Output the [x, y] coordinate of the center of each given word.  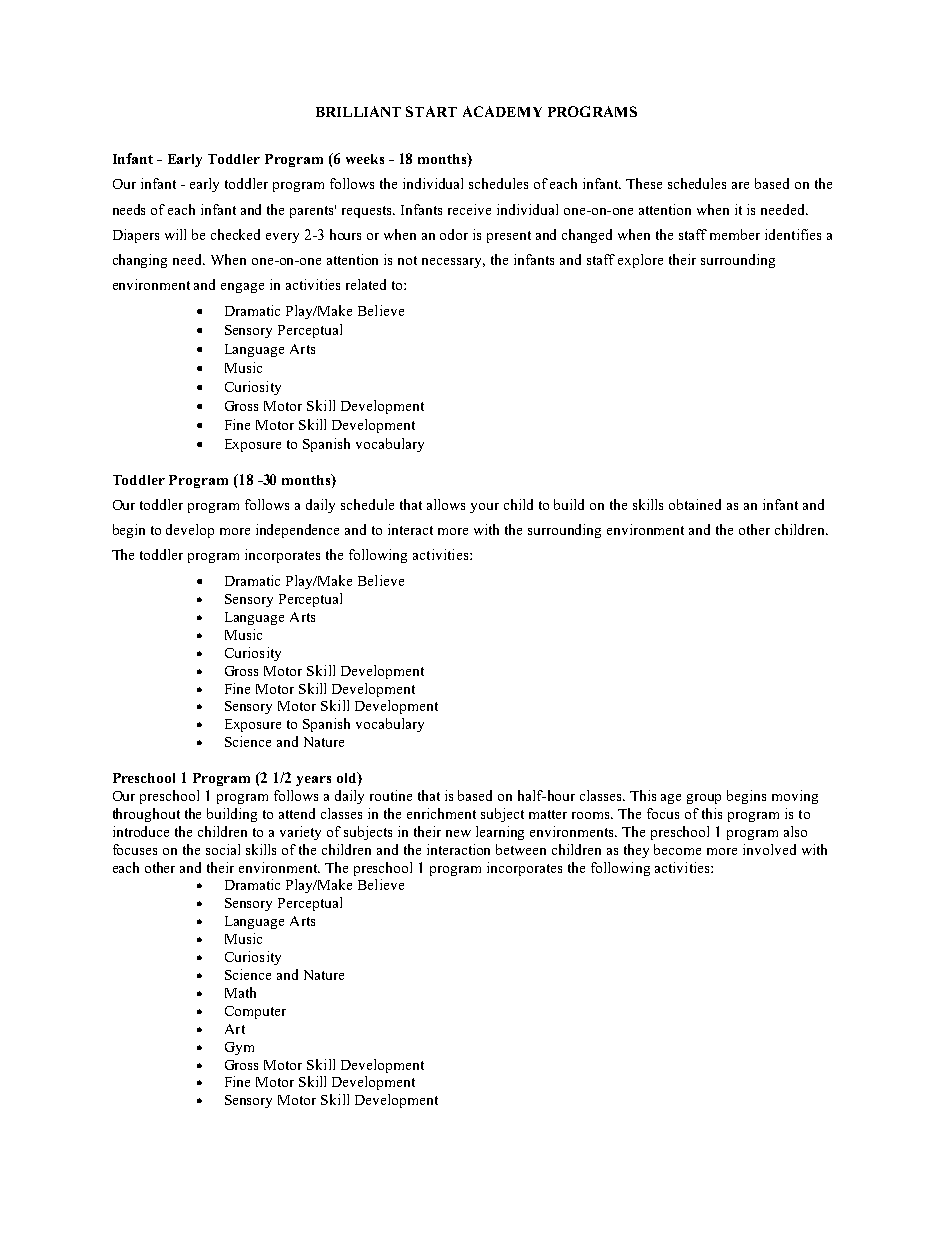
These [644, 183]
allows [446, 504]
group [704, 799]
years [313, 781]
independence [297, 531]
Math [240, 992]
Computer [255, 1012]
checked [235, 234]
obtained [695, 504]
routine [391, 795]
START [431, 111]
